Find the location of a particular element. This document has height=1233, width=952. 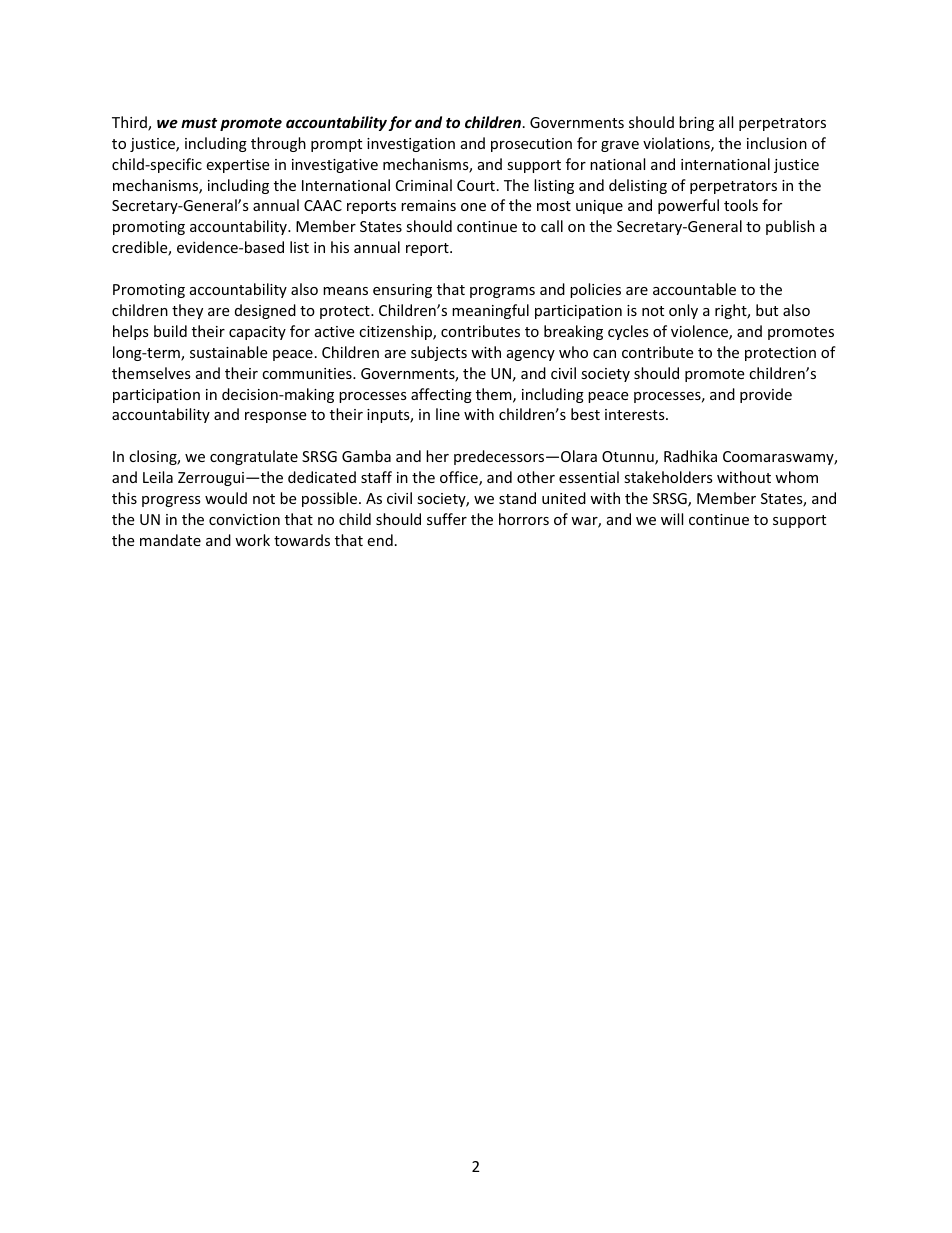

only is located at coordinates (683, 311).
